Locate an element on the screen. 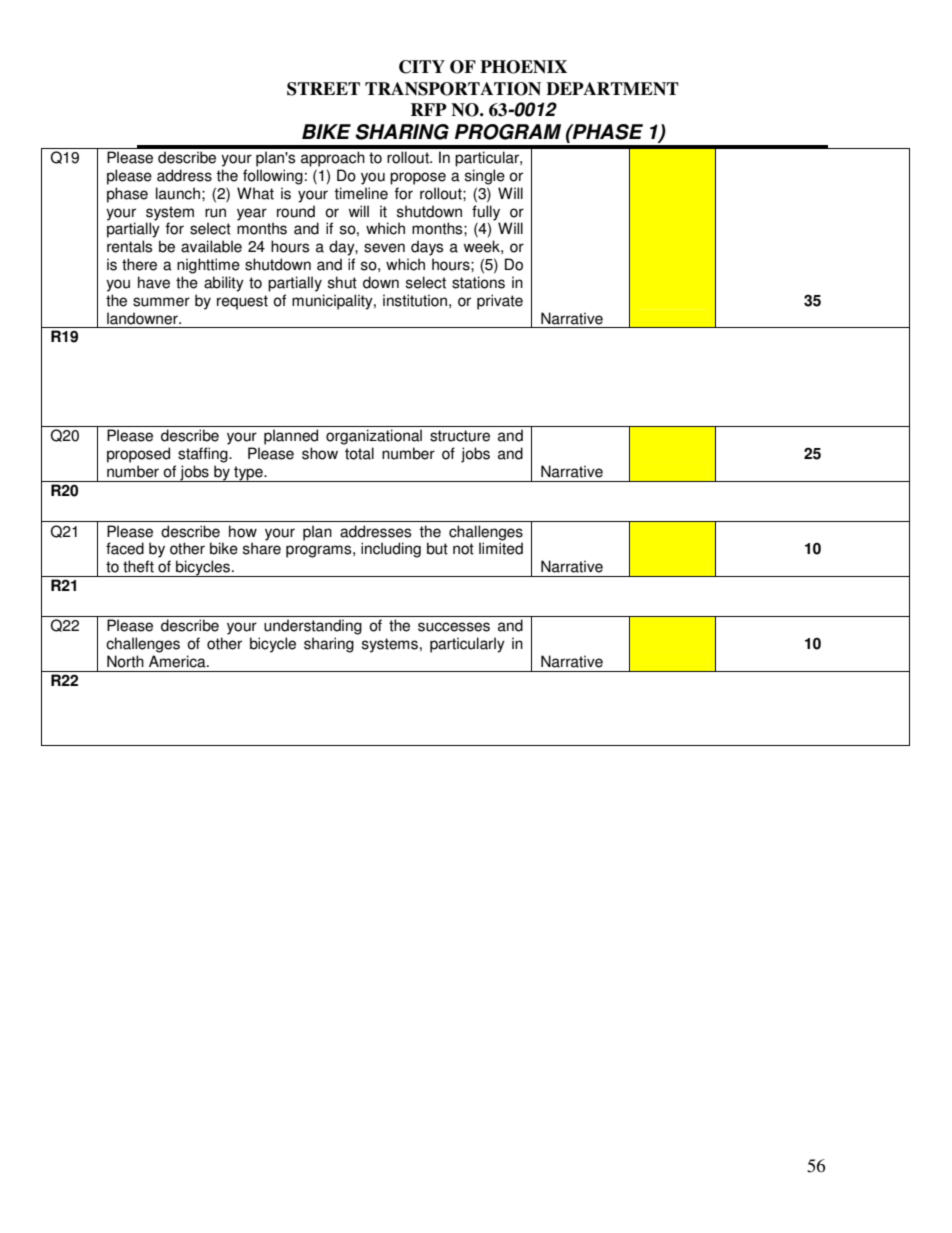 The image size is (952, 1233). PHOENIX is located at coordinates (523, 67).
